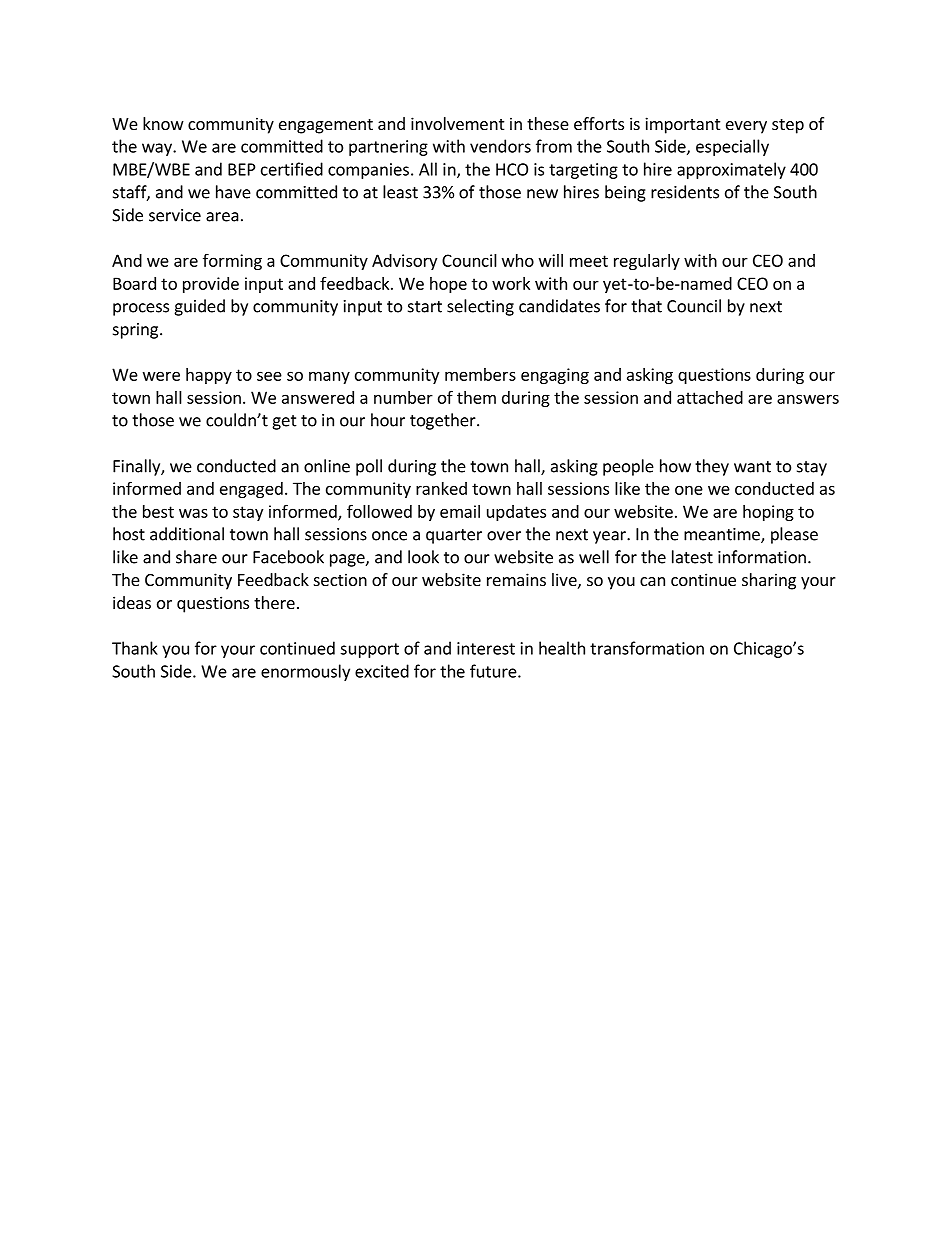  Describe the element at coordinates (723, 535) in the screenshot. I see `meantime` at that location.
